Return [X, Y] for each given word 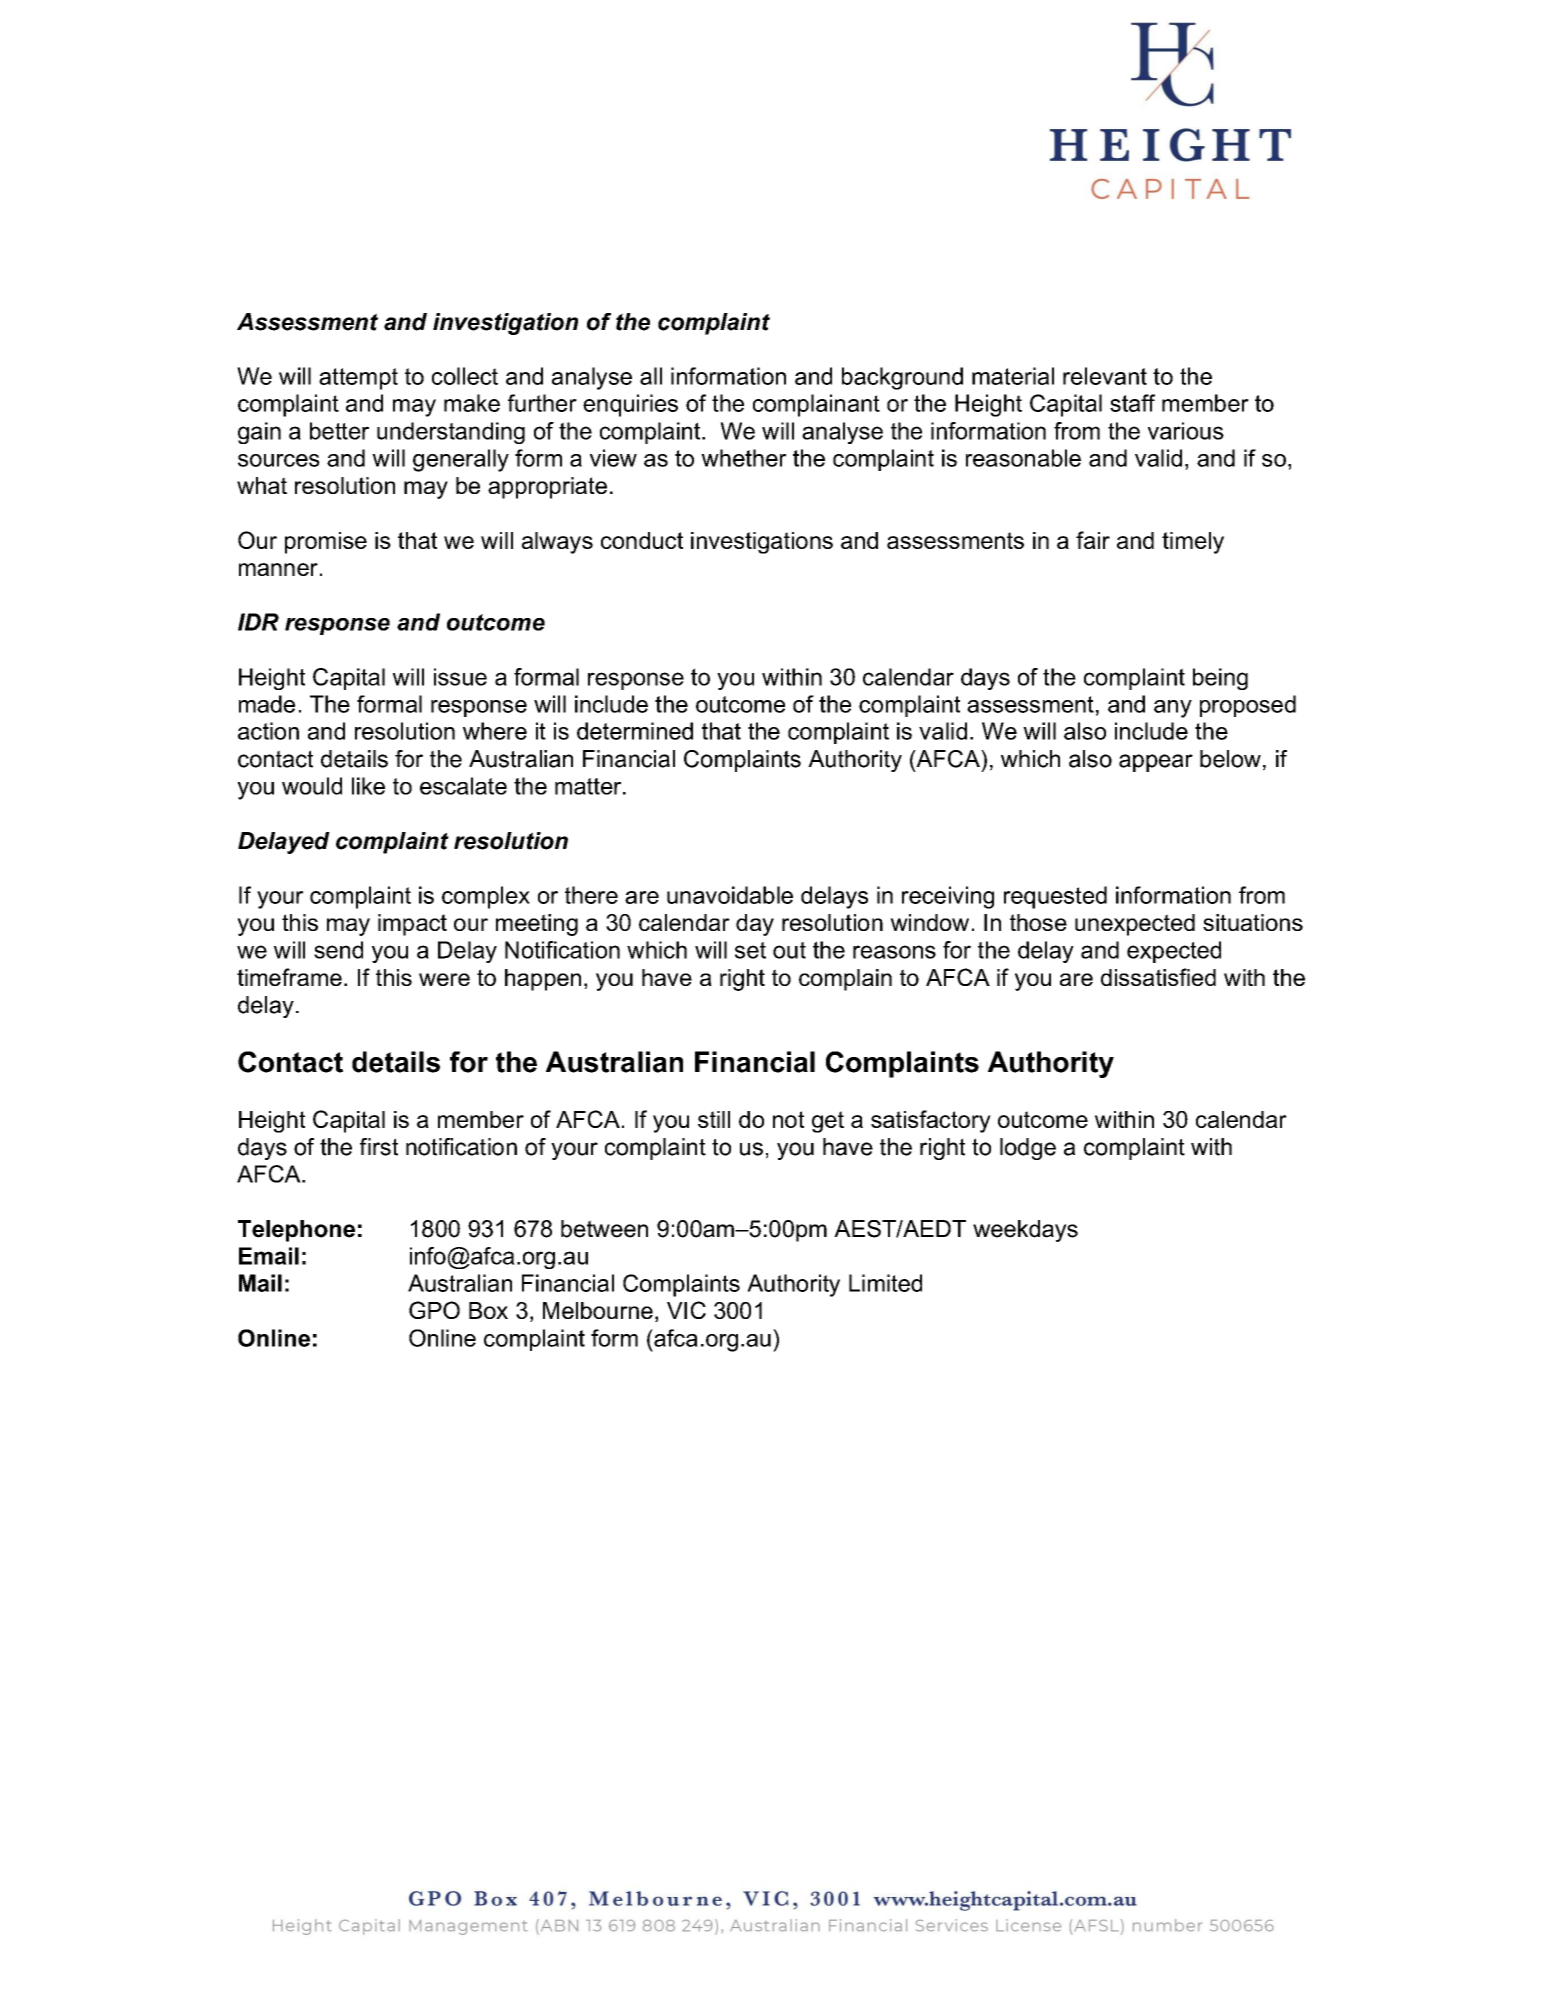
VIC [686, 1310]
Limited [885, 1283]
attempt [358, 379]
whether [744, 458]
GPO [434, 1310]
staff [1132, 403]
